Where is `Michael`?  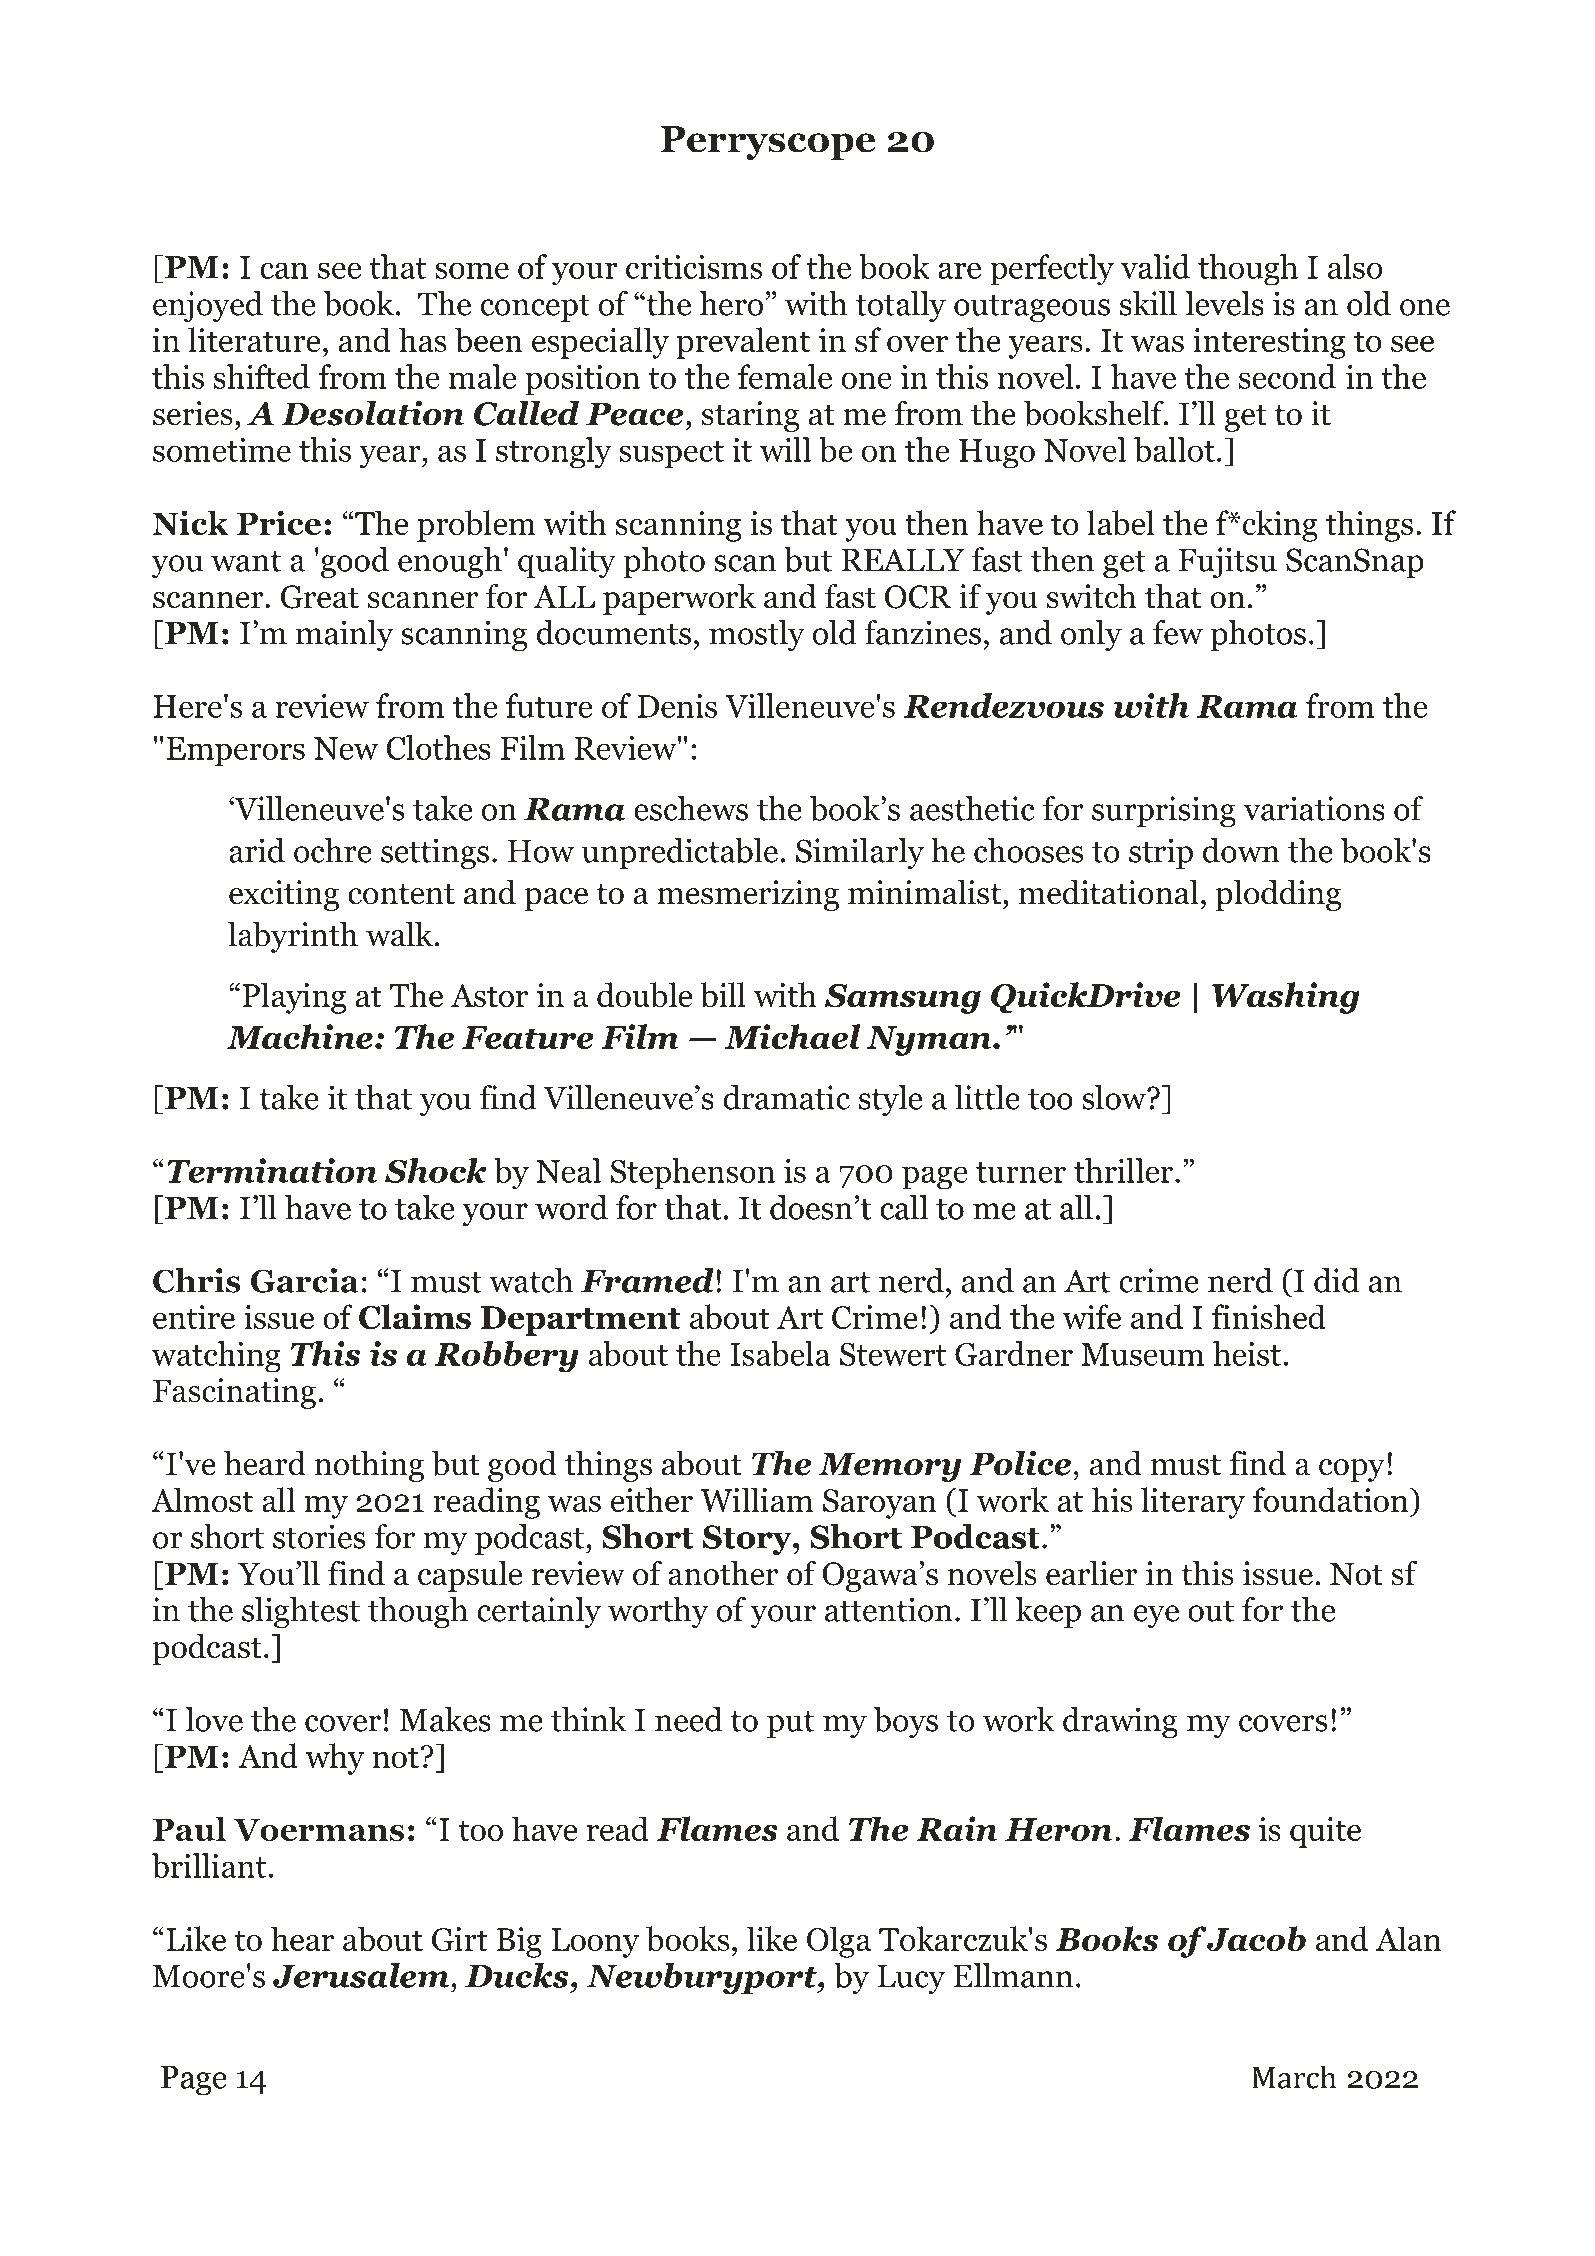
Michael is located at coordinates (792, 1037).
